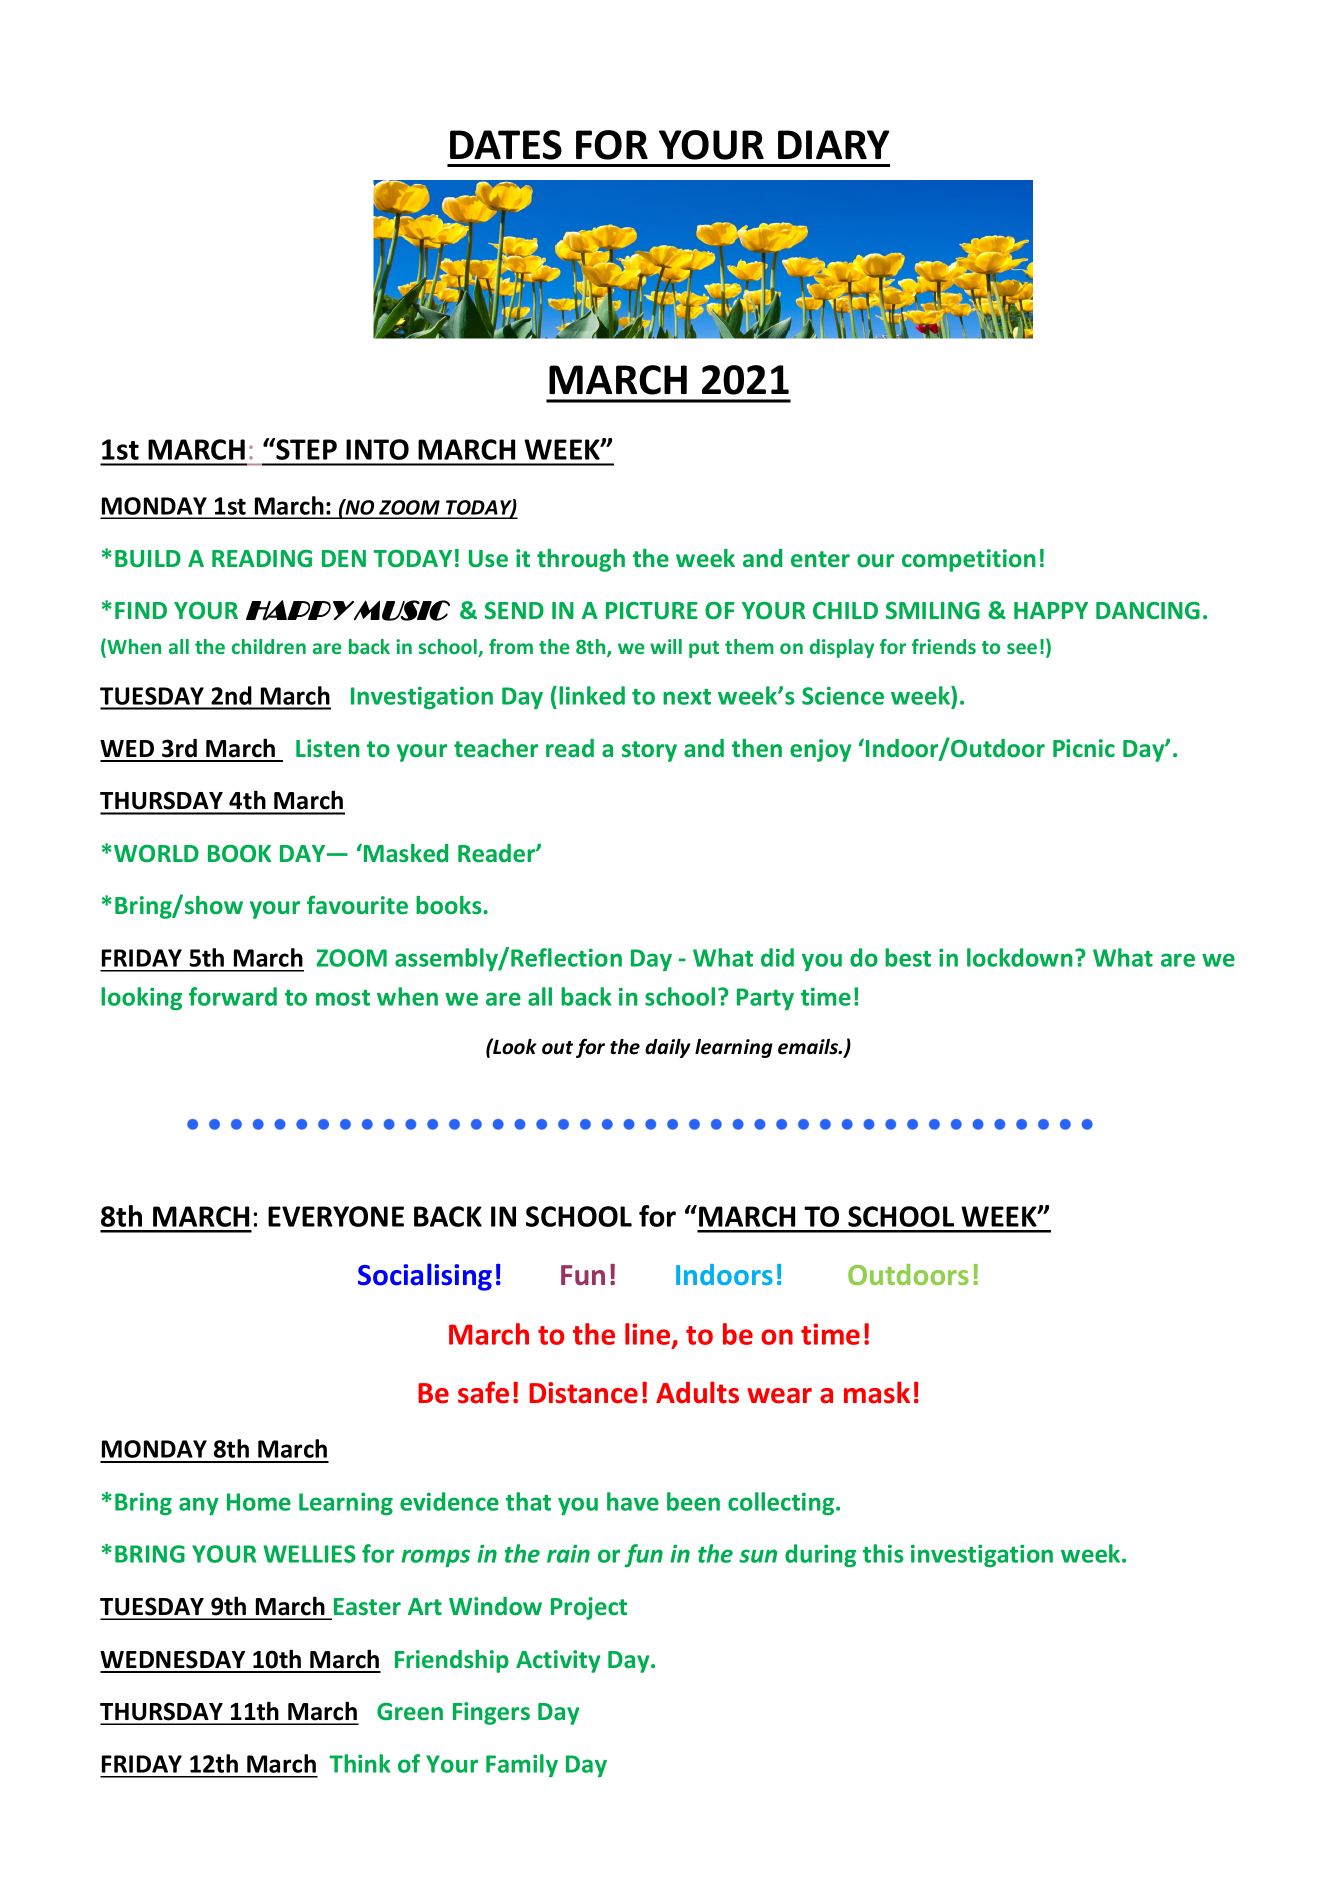 The width and height of the screenshot is (1332, 1885). Describe the element at coordinates (233, 996) in the screenshot. I see `forward` at that location.
